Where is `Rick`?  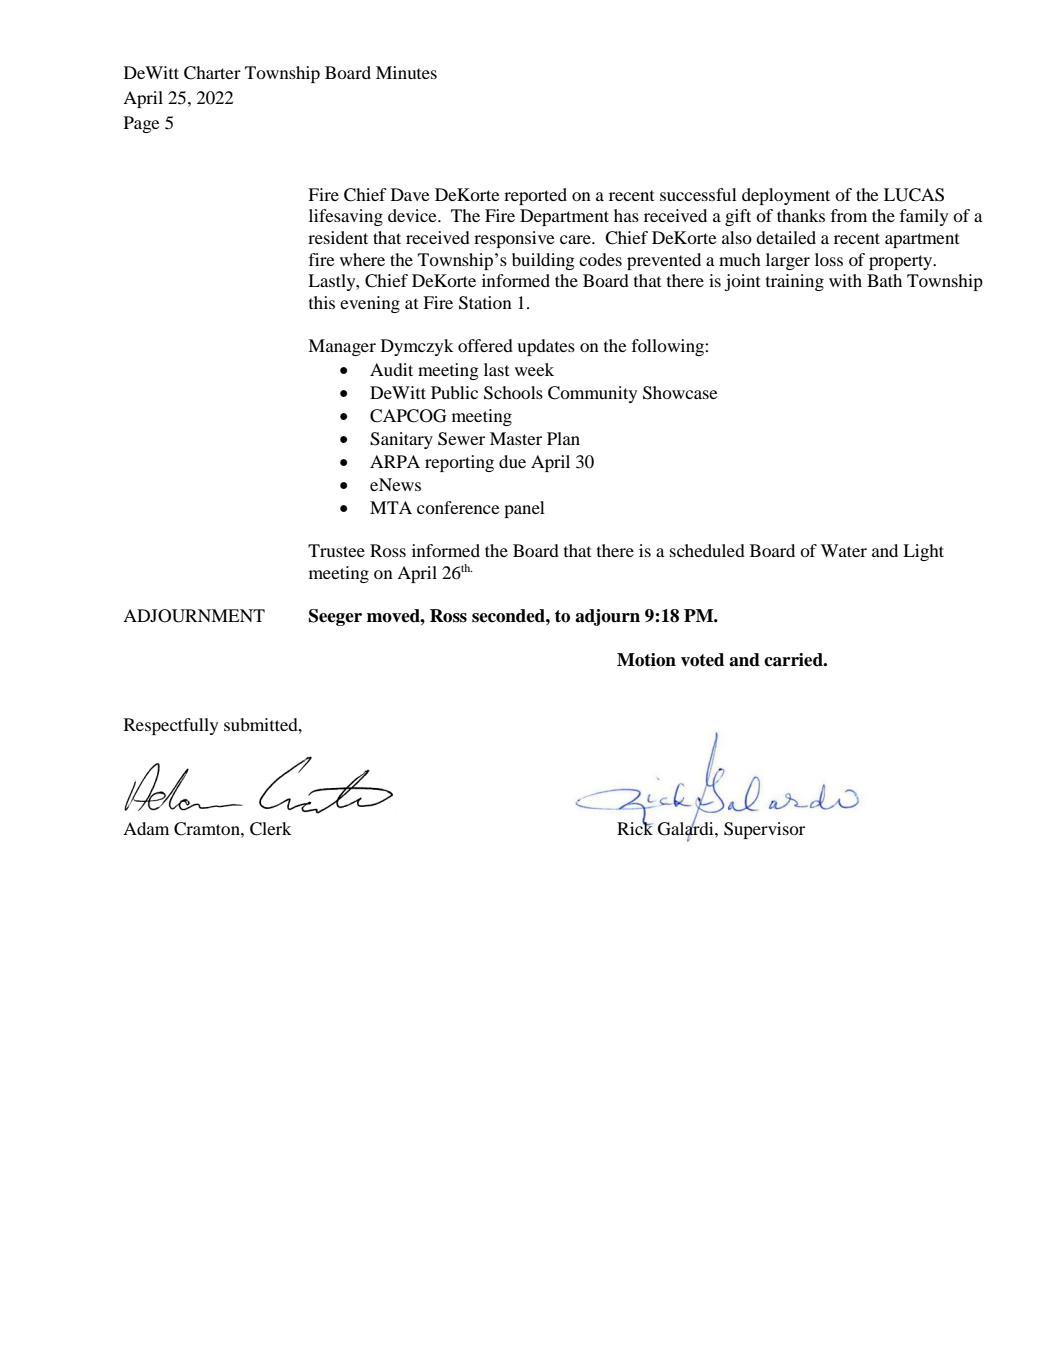 Rick is located at coordinates (635, 827).
